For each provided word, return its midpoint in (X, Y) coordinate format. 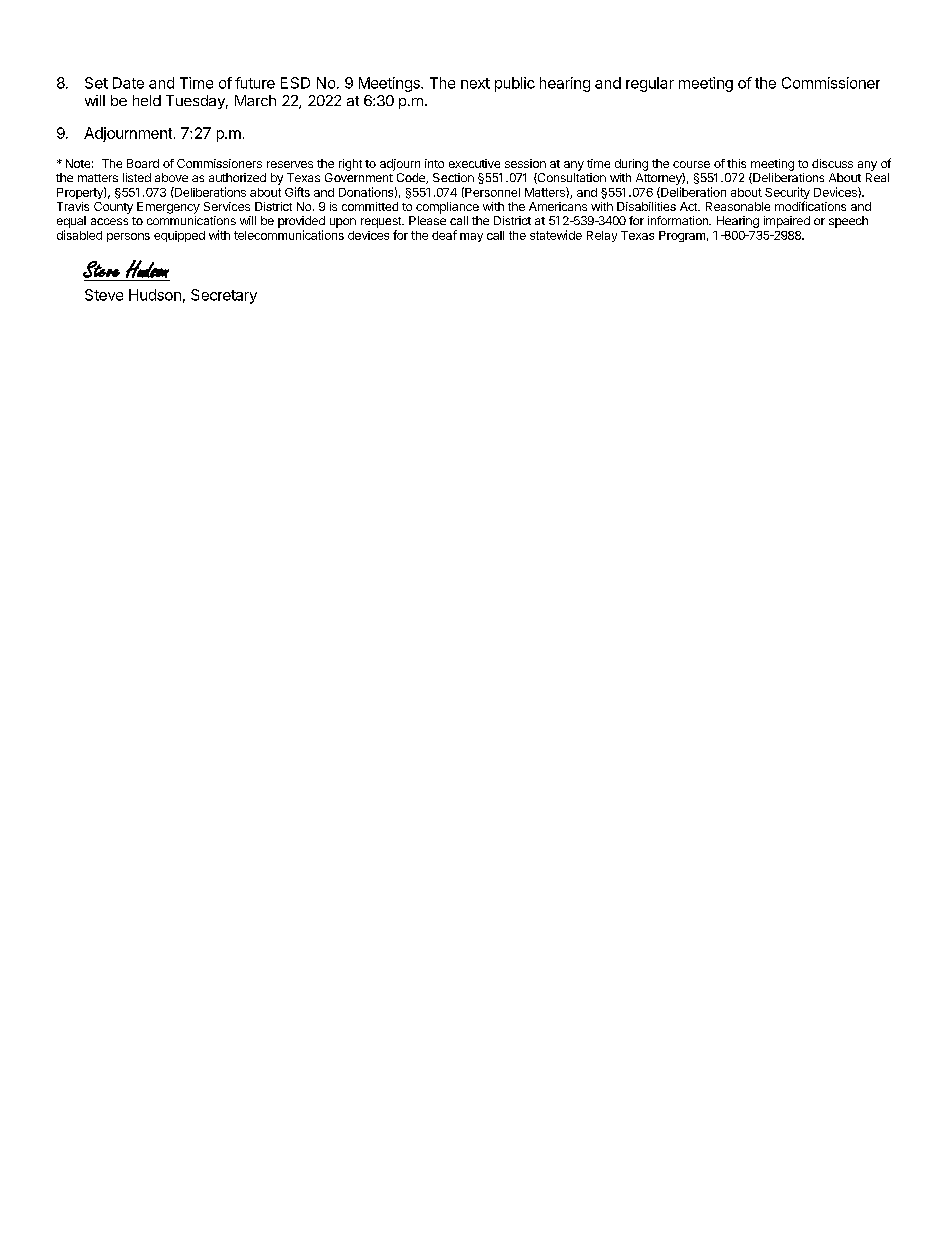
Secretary (224, 296)
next (475, 83)
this (736, 163)
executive (474, 163)
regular (650, 84)
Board (143, 163)
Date (128, 83)
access (109, 221)
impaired (787, 222)
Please (427, 220)
